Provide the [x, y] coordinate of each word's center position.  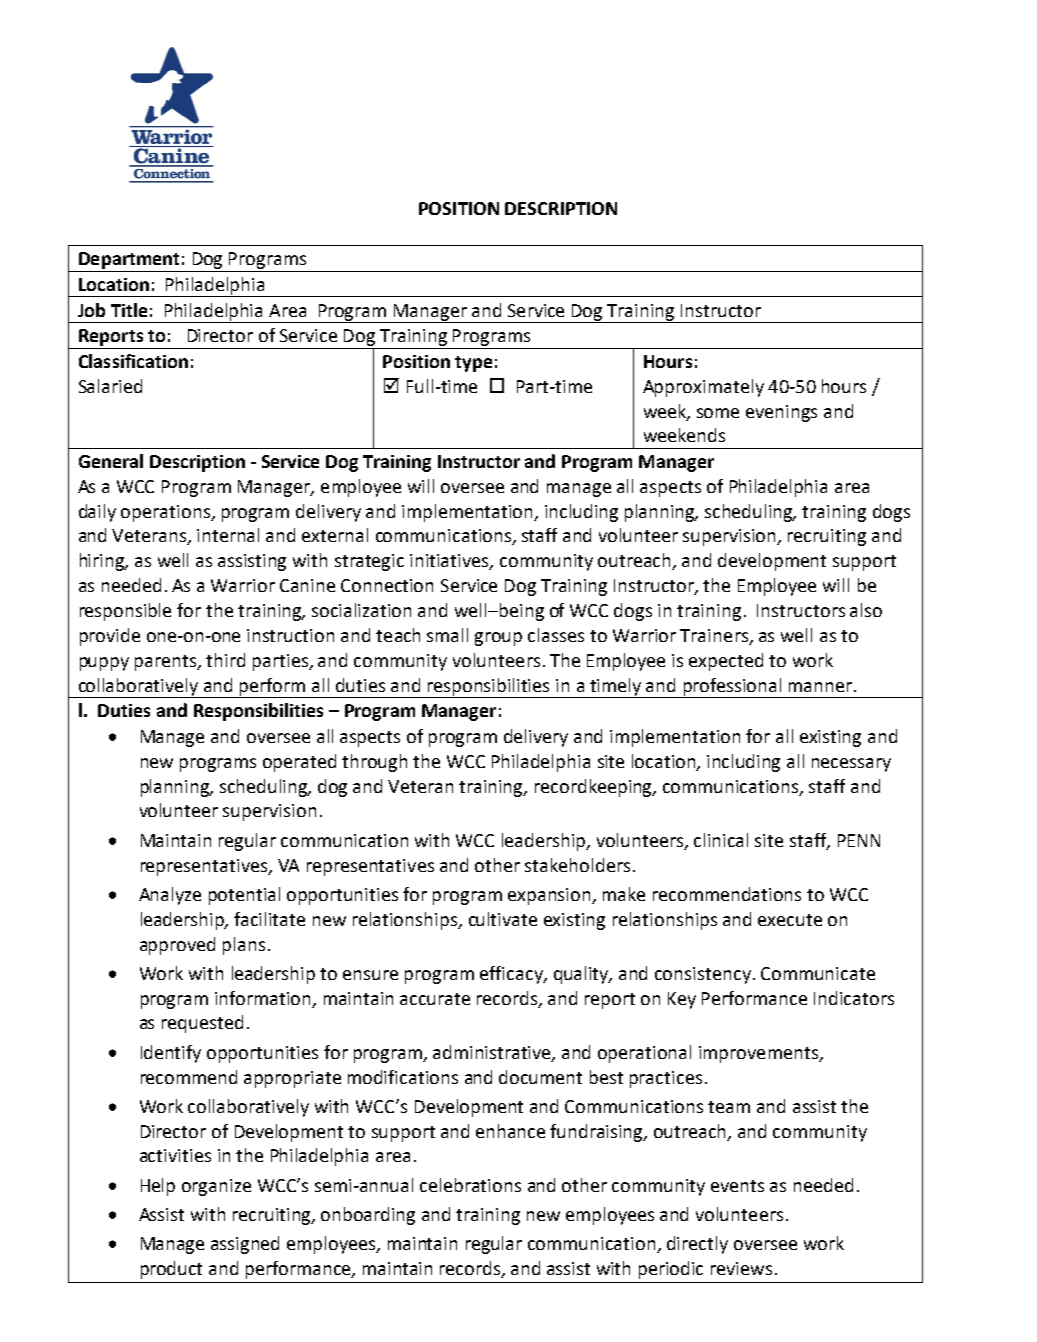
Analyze [170, 896]
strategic [369, 562]
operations [166, 513]
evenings [781, 413]
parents [167, 663]
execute [790, 920]
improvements [759, 1054]
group [498, 639]
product [171, 1270]
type [473, 364]
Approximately [703, 388]
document [540, 1077]
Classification [133, 361]
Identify [171, 1054]
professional [732, 688]
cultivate [503, 919]
